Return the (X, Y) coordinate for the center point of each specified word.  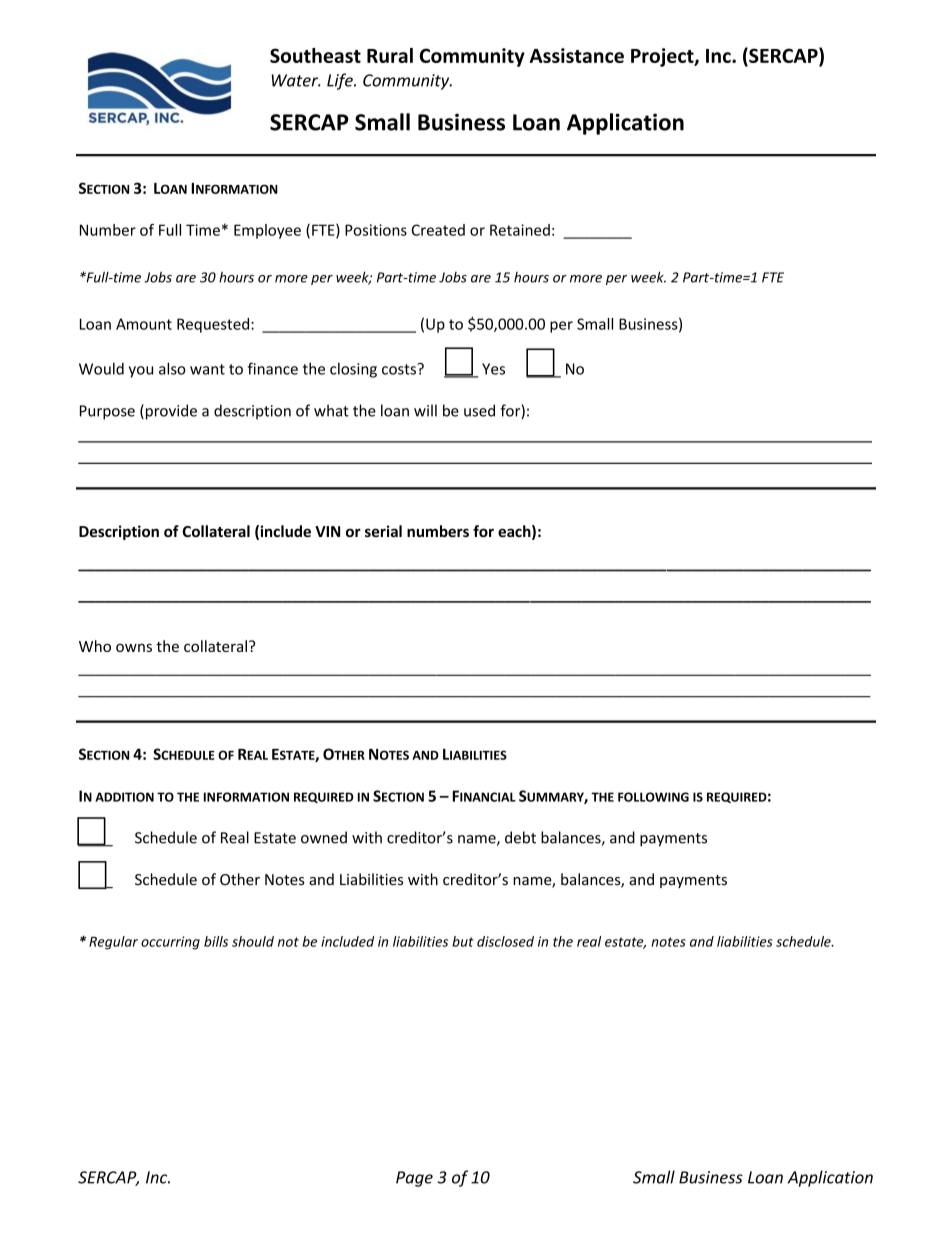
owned (324, 837)
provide (170, 412)
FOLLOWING (653, 797)
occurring (170, 943)
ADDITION (124, 797)
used (479, 410)
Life (341, 81)
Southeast (315, 55)
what (331, 410)
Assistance (577, 55)
